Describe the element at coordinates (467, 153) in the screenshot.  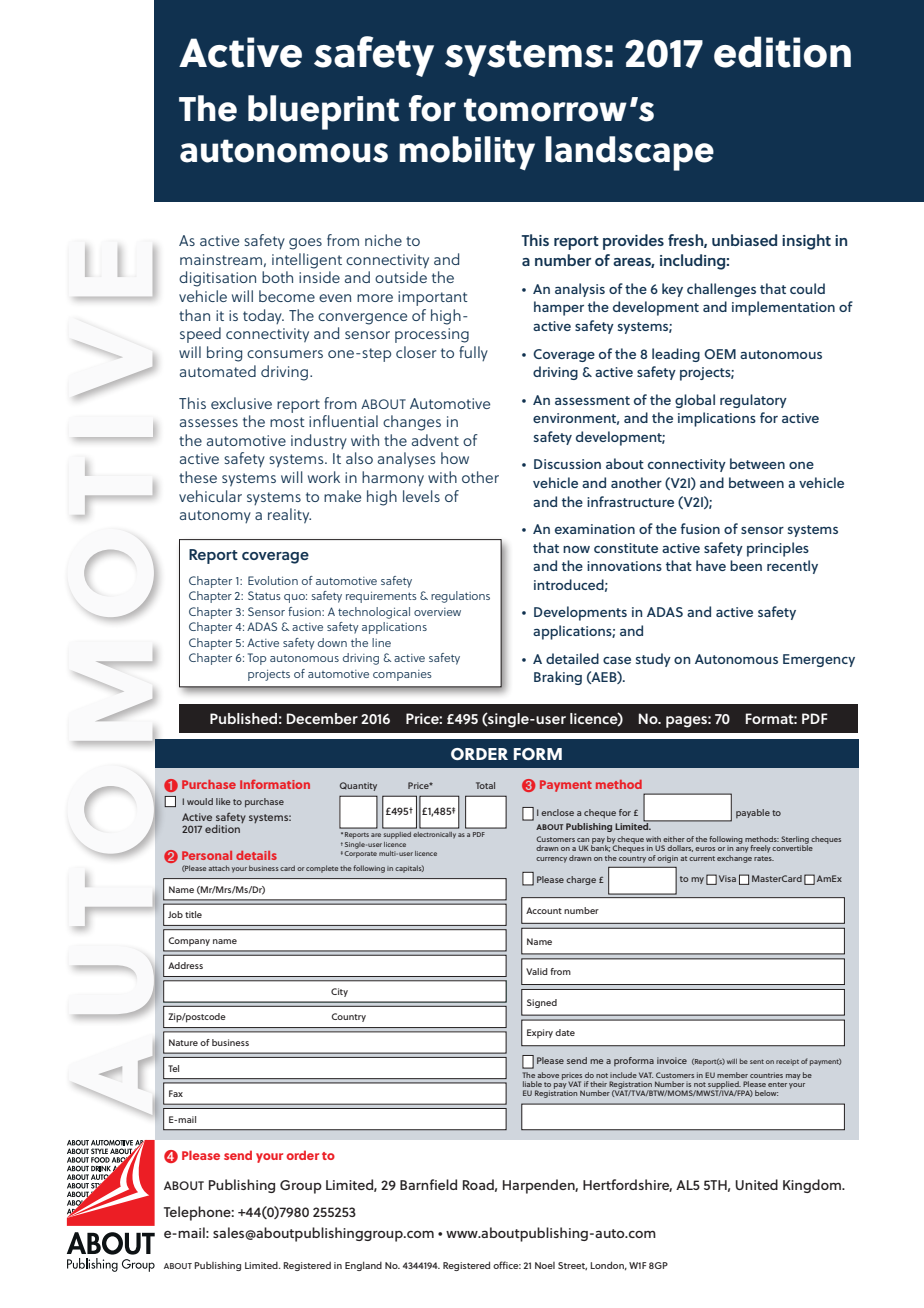
I see `mobility` at that location.
